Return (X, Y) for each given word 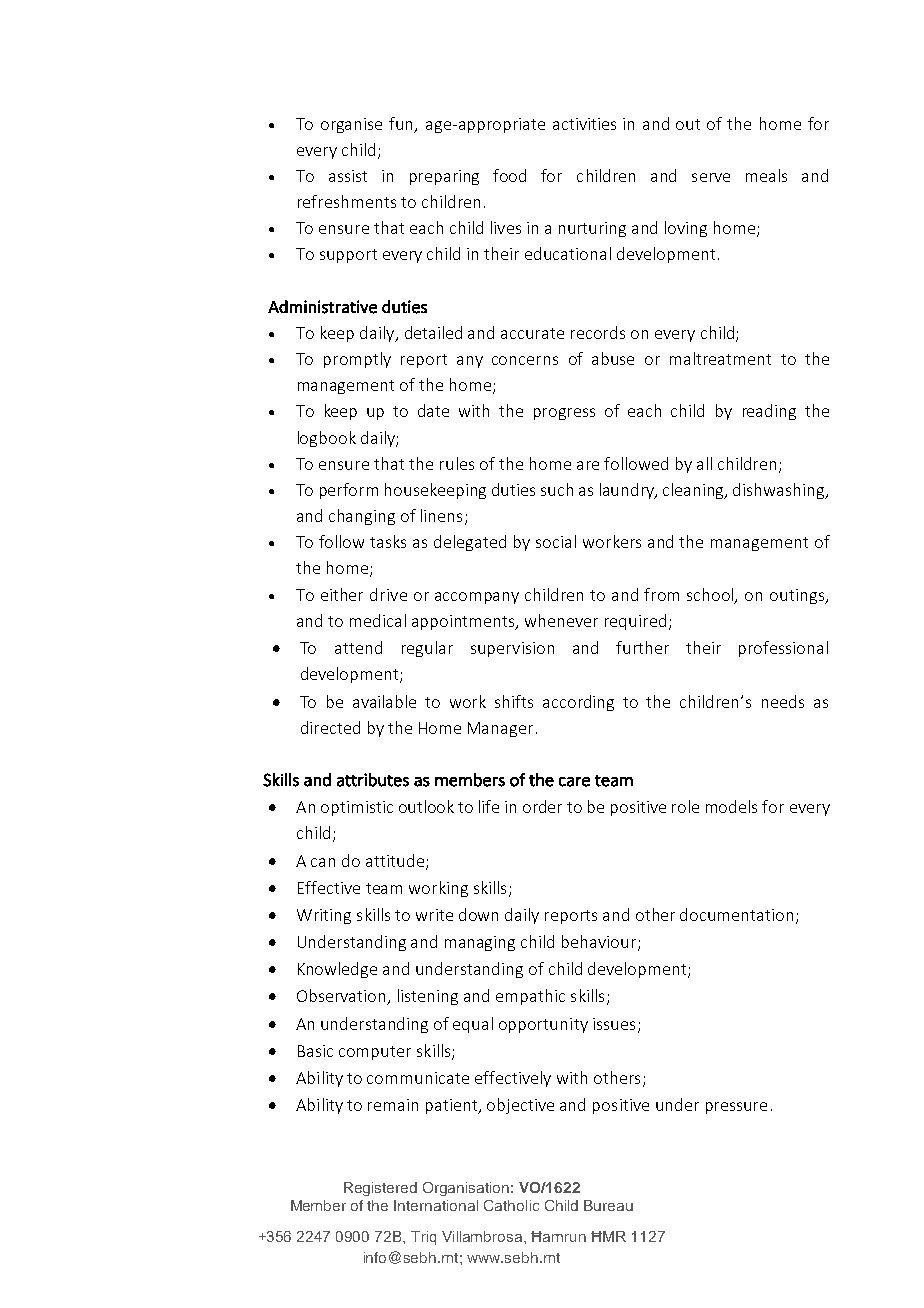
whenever (561, 620)
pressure (736, 1108)
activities (584, 124)
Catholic (511, 1205)
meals (766, 175)
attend (358, 647)
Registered (380, 1189)
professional (783, 649)
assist (348, 176)
